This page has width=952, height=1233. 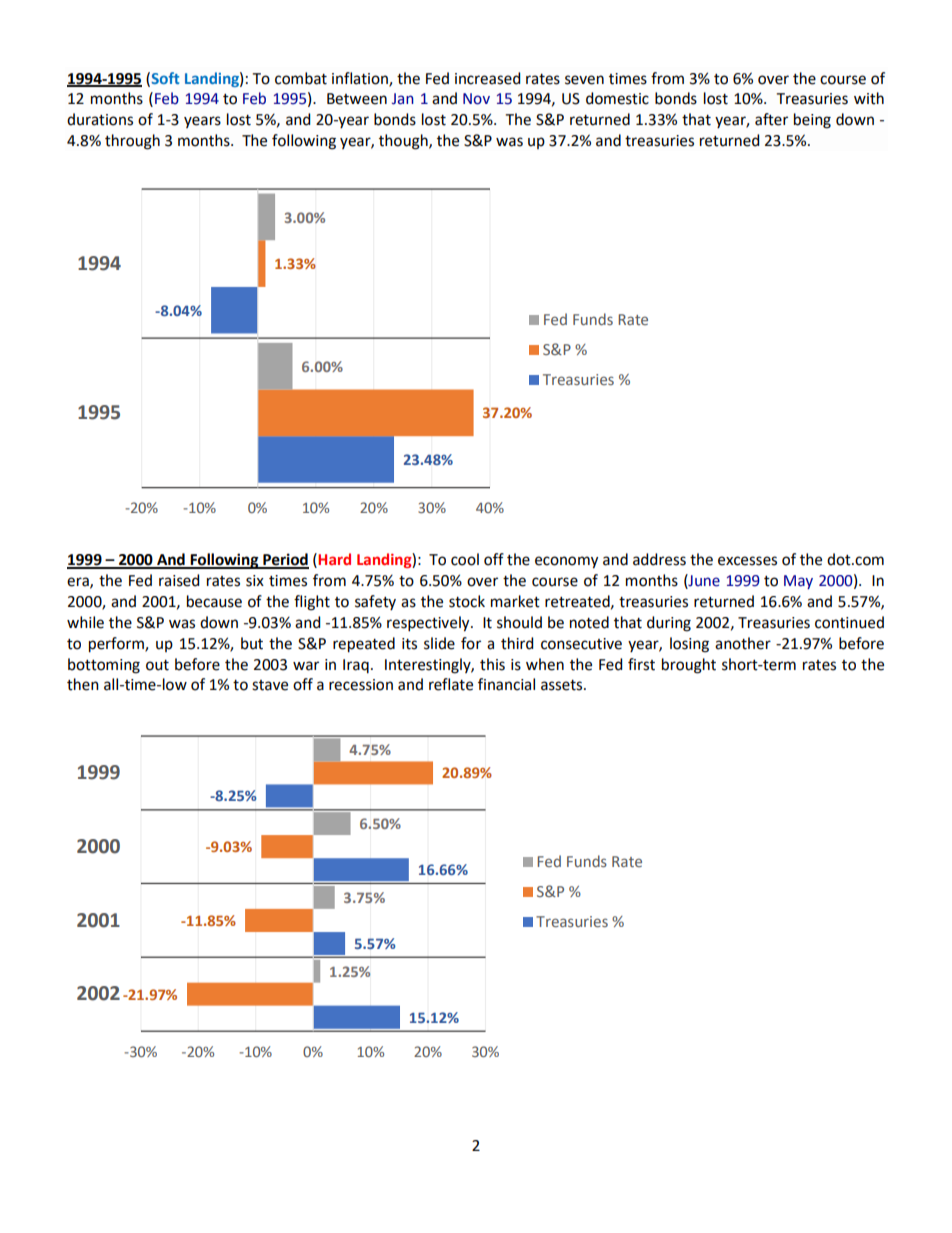 What do you see at coordinates (492, 664) in the page?
I see `this` at bounding box center [492, 664].
